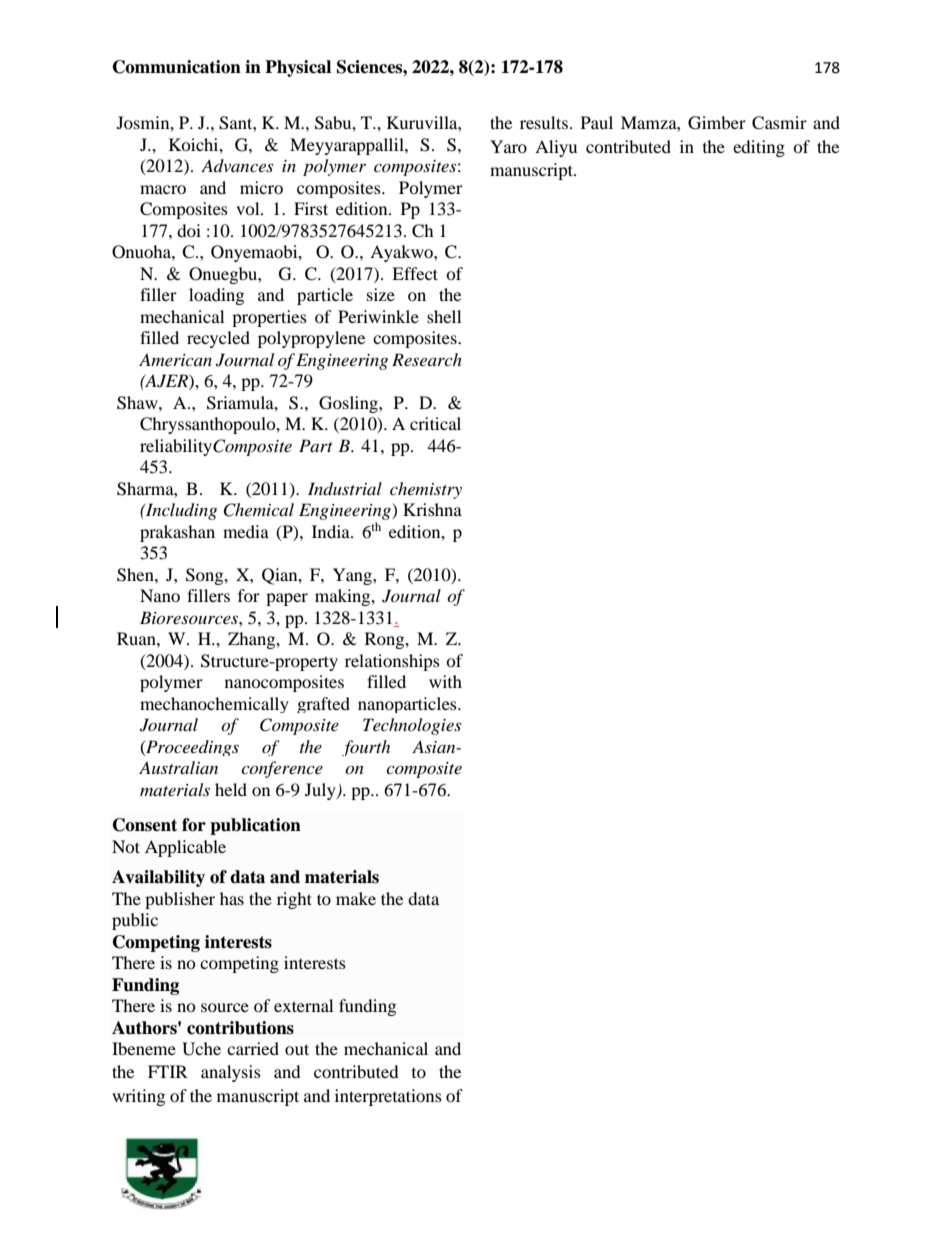 The height and width of the screenshot is (1233, 952). I want to click on Shen, so click(136, 575).
